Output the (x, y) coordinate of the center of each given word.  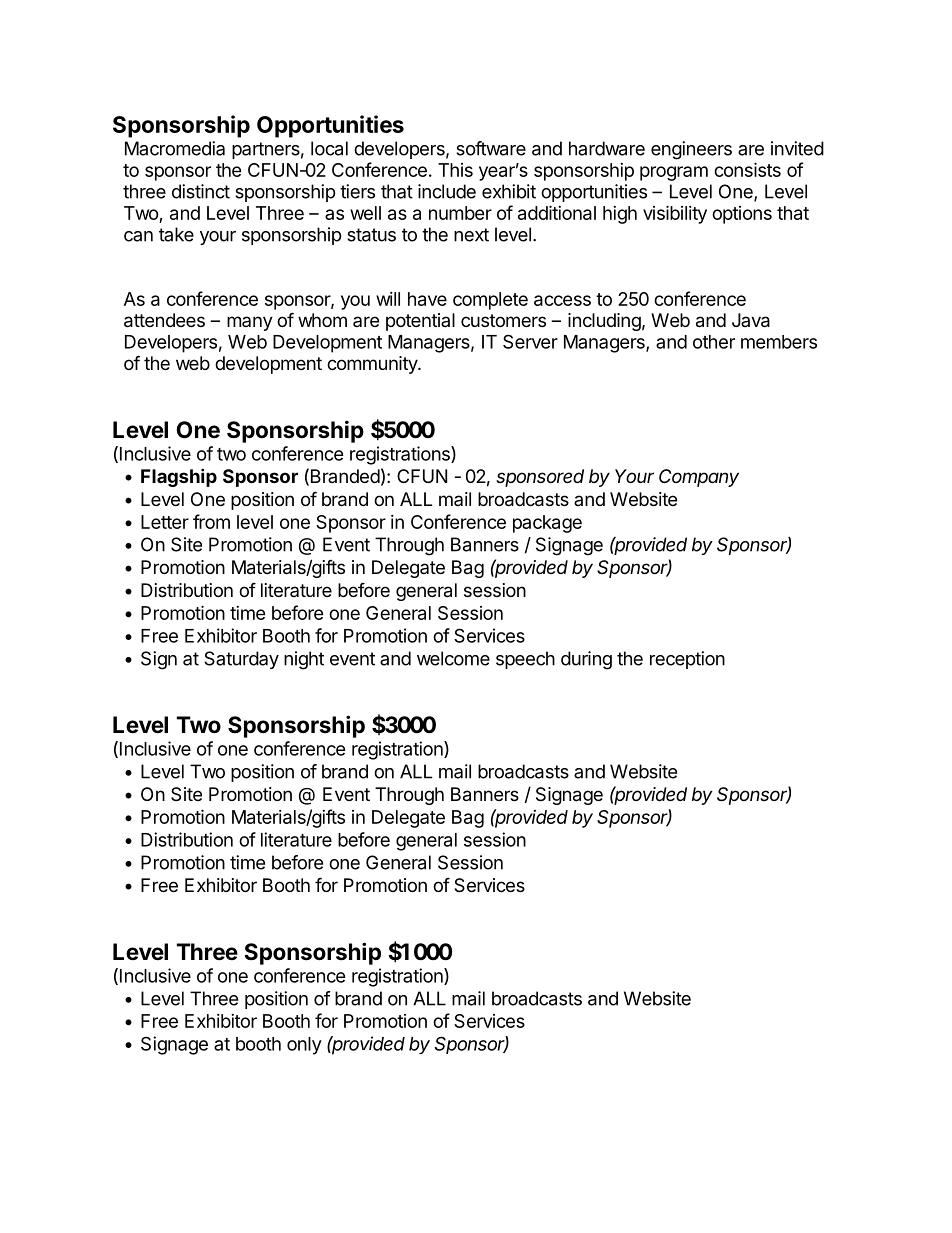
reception (687, 660)
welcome (453, 658)
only (304, 1046)
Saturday (241, 660)
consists (747, 169)
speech (525, 660)
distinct (201, 191)
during (586, 660)
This (455, 170)
